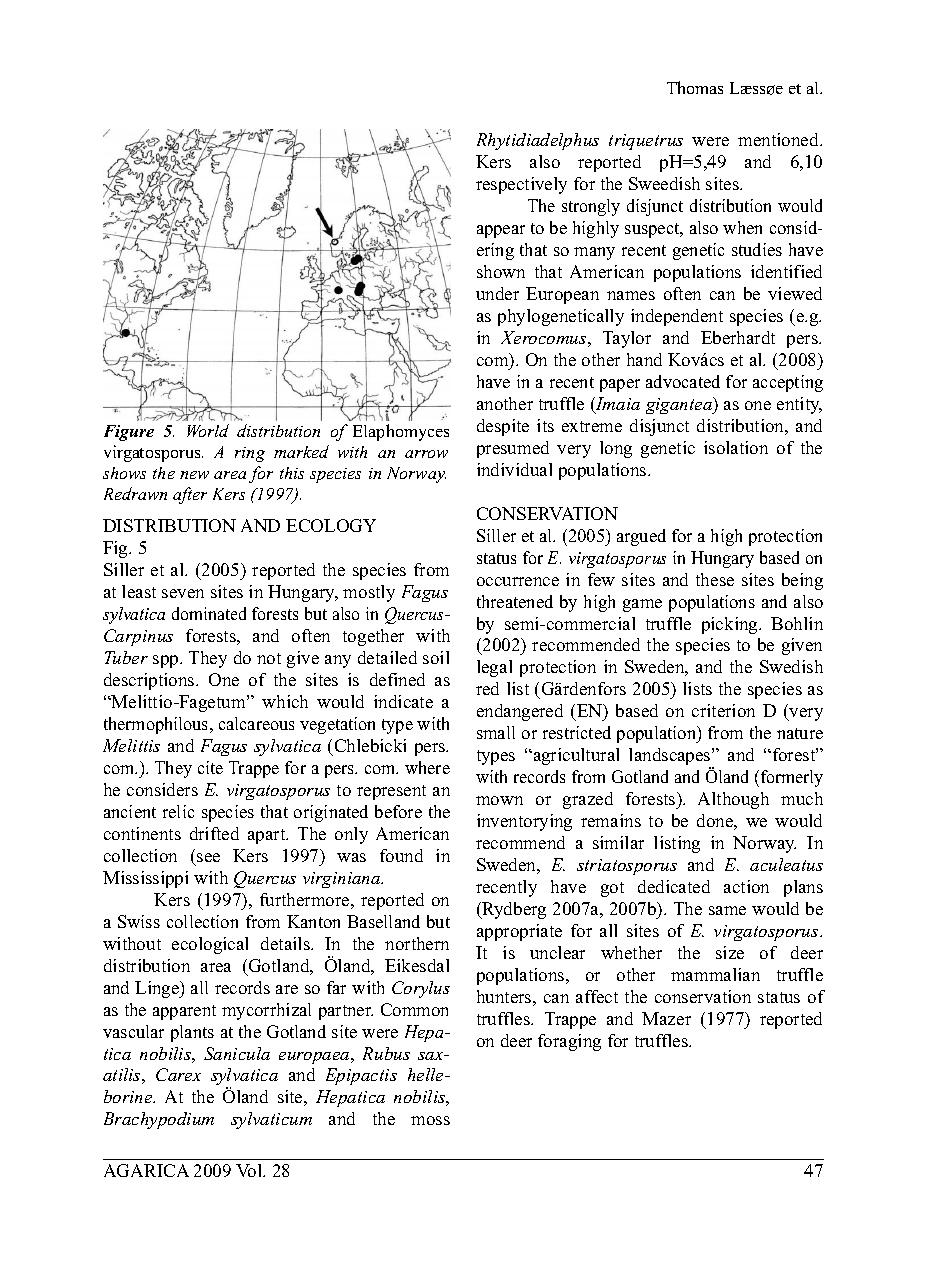 The image size is (926, 1288). I want to click on moss, so click(430, 1120).
